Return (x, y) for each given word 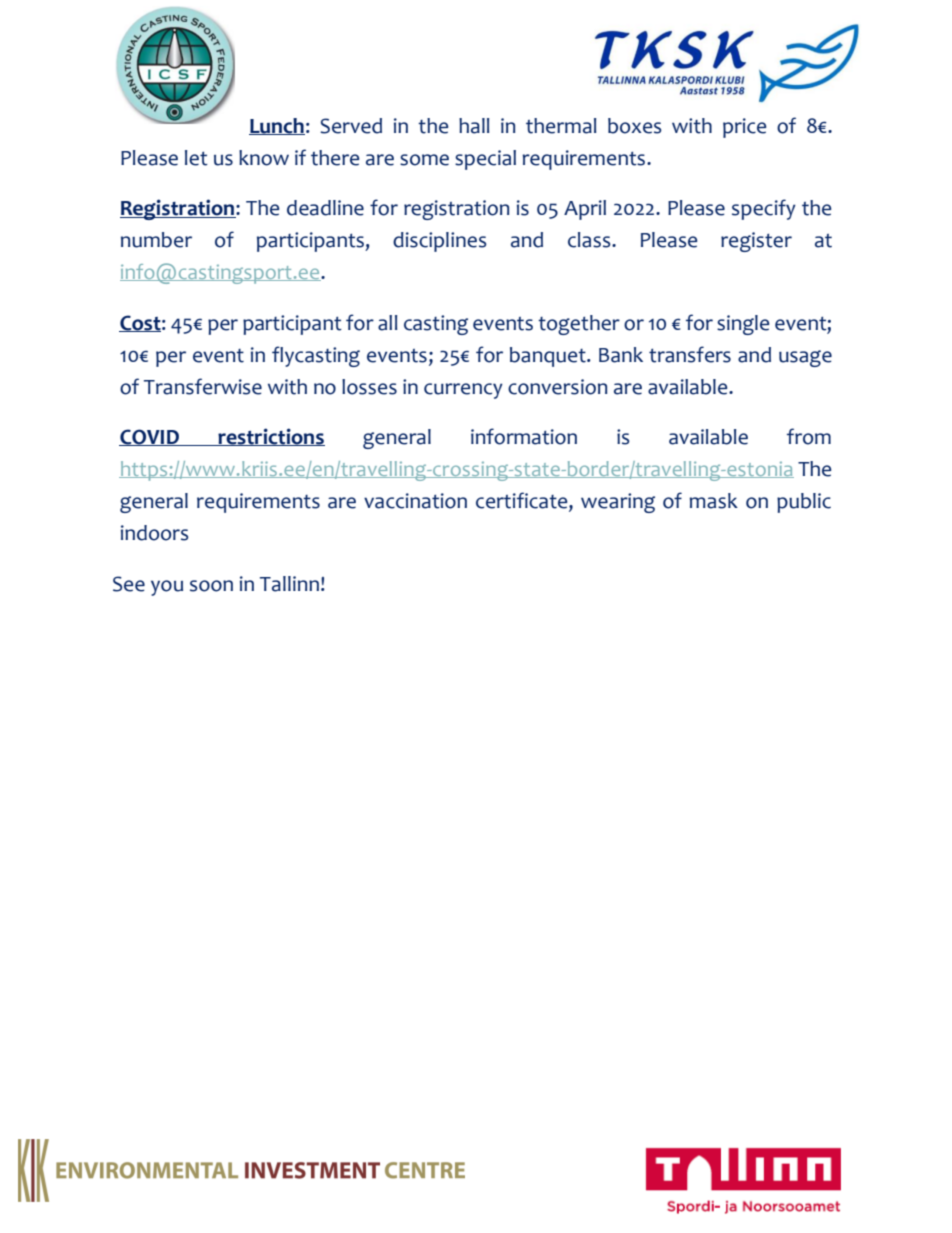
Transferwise (203, 386)
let (196, 158)
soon (211, 586)
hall (474, 126)
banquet (549, 357)
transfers (690, 354)
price (744, 128)
